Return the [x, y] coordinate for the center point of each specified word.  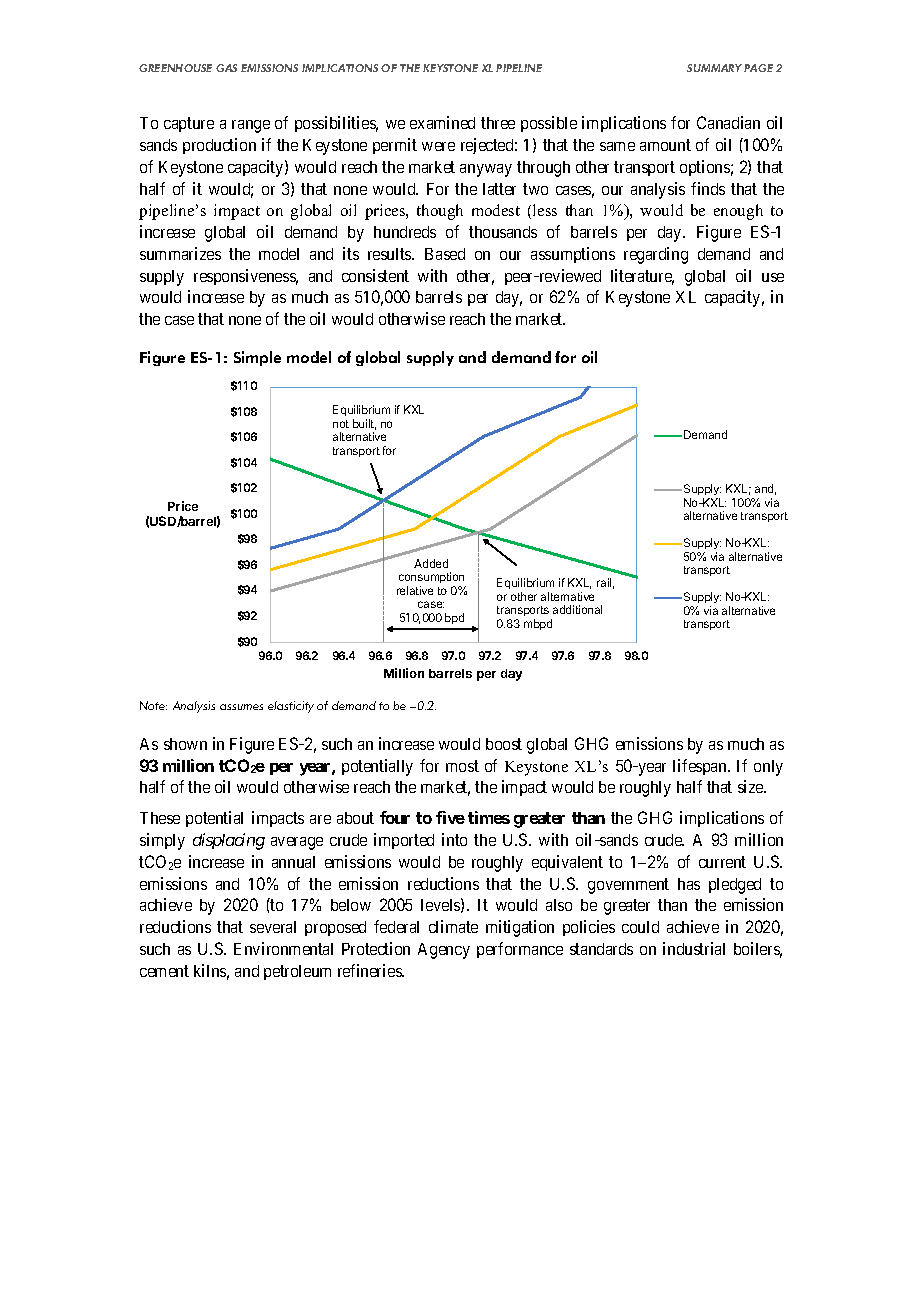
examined [442, 122]
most [462, 766]
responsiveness [246, 277]
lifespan [701, 767]
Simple [257, 358]
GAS [226, 68]
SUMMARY [714, 68]
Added [431, 563]
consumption [432, 579]
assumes [241, 707]
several [273, 927]
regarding [656, 255]
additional [577, 609]
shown [185, 744]
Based [445, 254]
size [752, 786]
